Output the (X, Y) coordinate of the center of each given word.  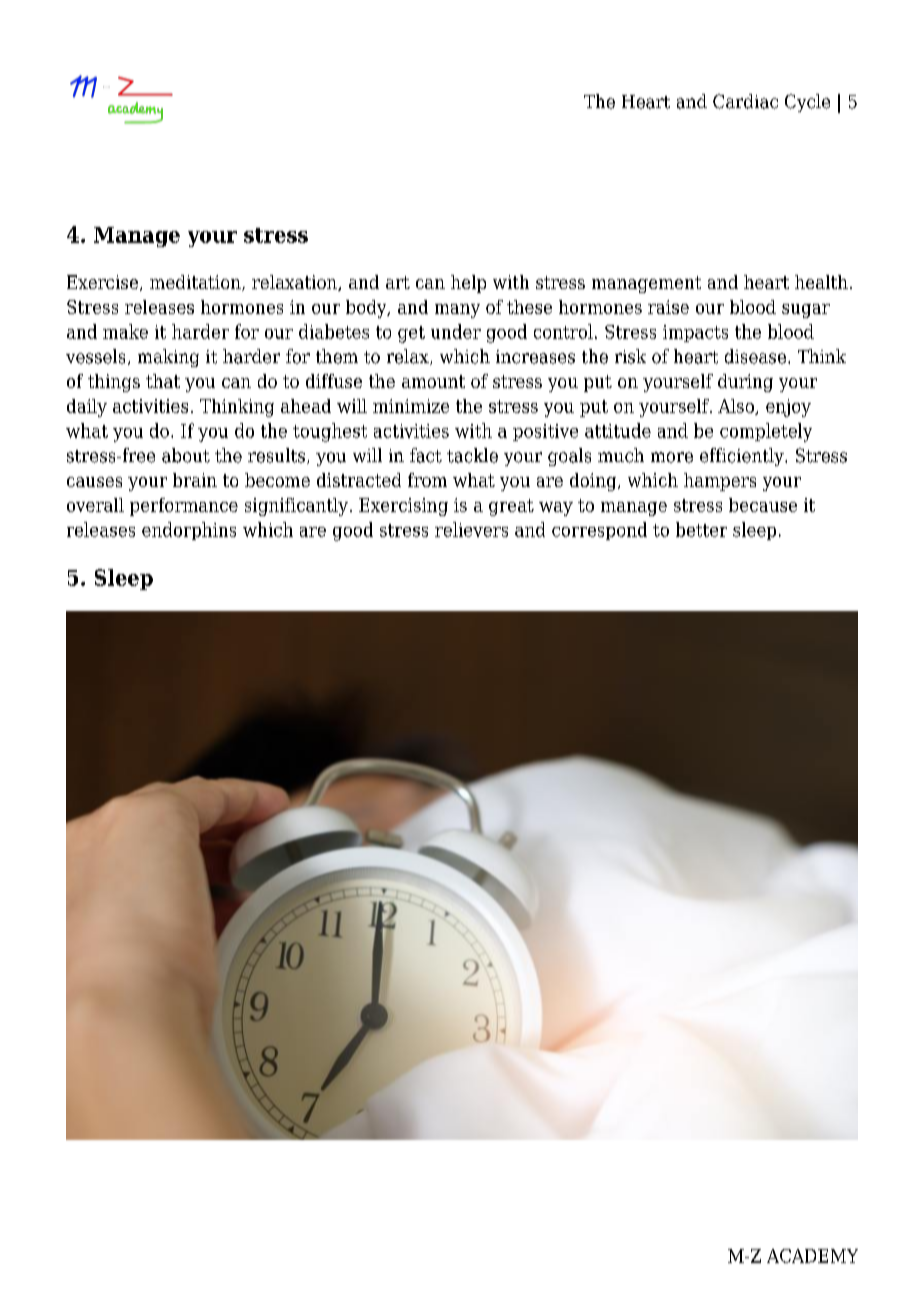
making (168, 358)
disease (755, 356)
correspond (599, 531)
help (468, 284)
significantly (296, 507)
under (456, 331)
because (763, 505)
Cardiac (745, 101)
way (556, 509)
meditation (196, 283)
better (701, 529)
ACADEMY (812, 1256)
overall (95, 505)
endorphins (189, 531)
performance (184, 507)
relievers (471, 529)
